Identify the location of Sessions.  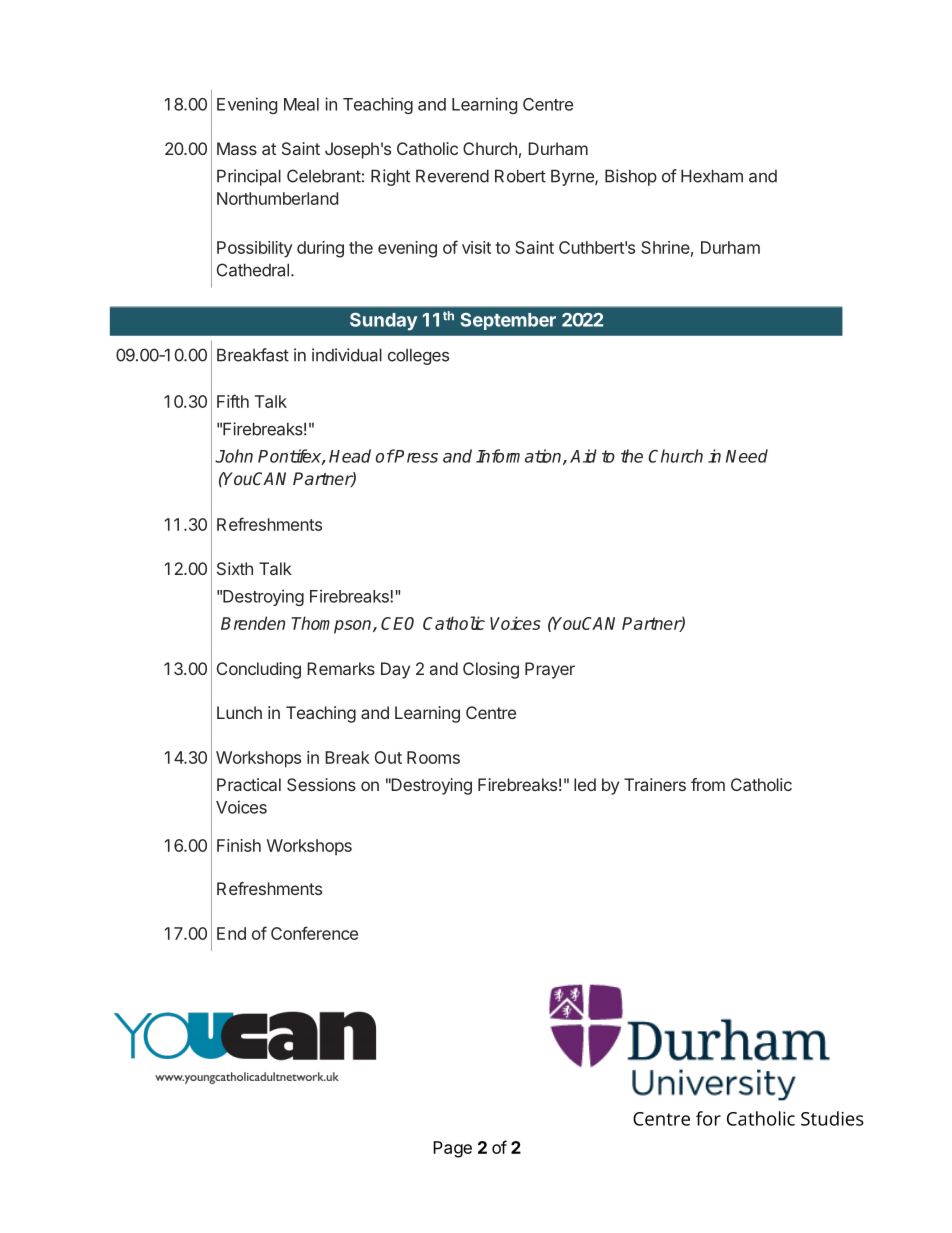
(321, 784).
